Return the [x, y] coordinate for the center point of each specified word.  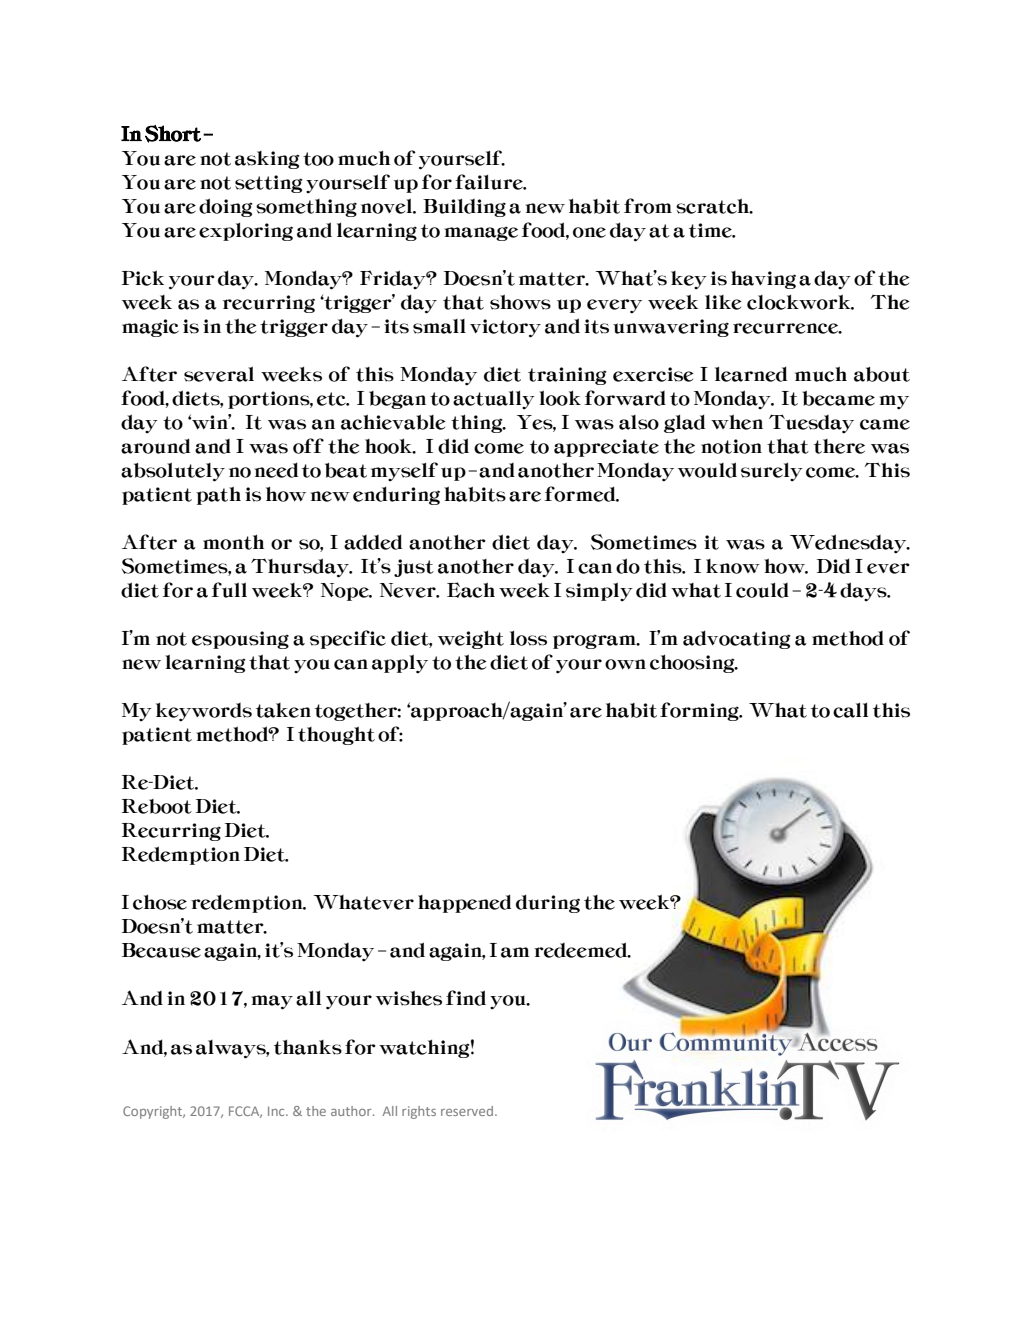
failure [490, 182]
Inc [277, 1111]
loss [528, 638]
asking [267, 160]
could [762, 590]
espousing [240, 640]
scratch [714, 206]
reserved [467, 1111]
